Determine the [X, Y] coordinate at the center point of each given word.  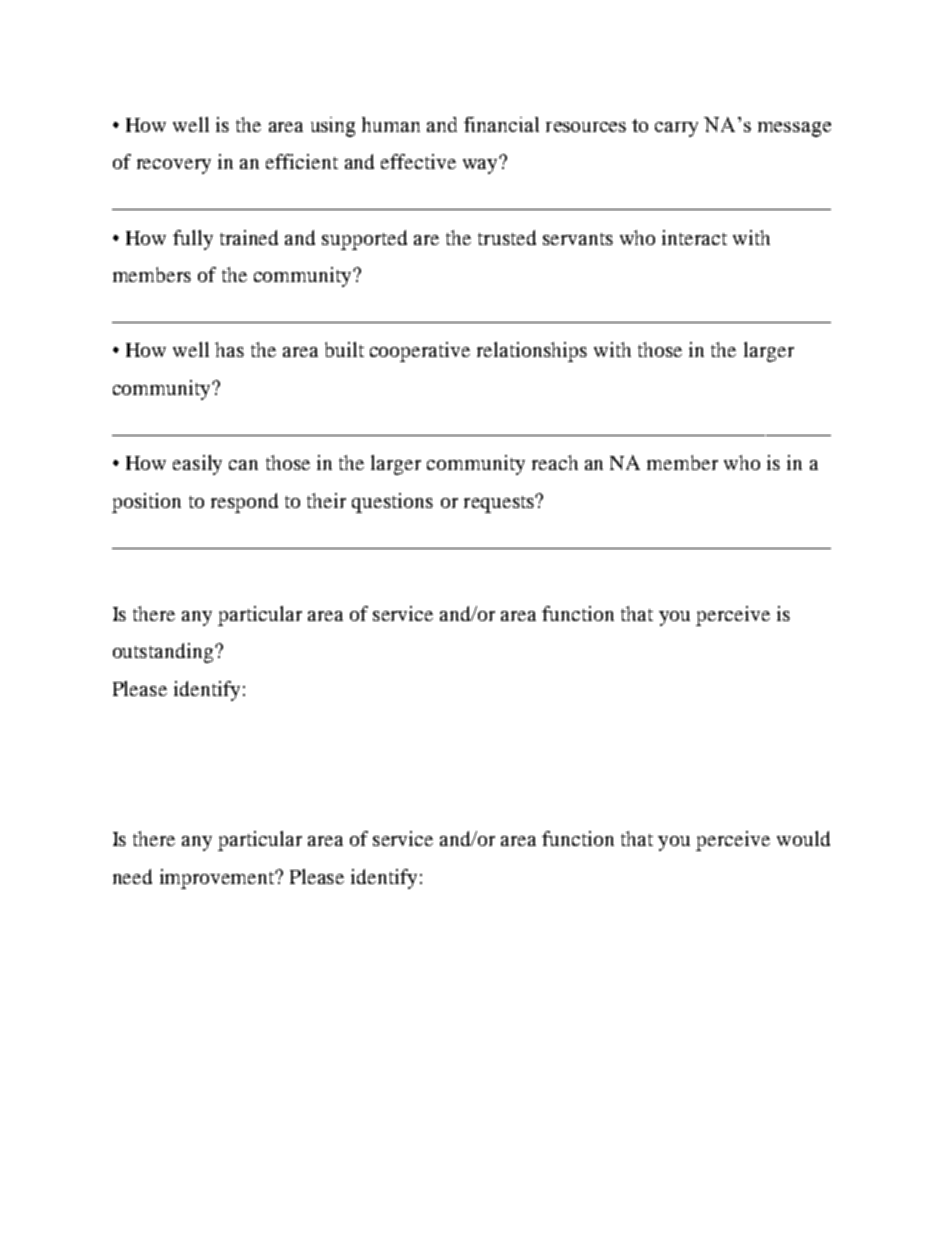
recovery [174, 166]
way [481, 165]
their [326, 500]
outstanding [163, 653]
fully [193, 240]
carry [676, 129]
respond [244, 503]
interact [694, 237]
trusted [507, 237]
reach [555, 462]
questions [392, 503]
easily [197, 465]
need [132, 876]
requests [500, 504]
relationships [532, 352]
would [803, 838]
